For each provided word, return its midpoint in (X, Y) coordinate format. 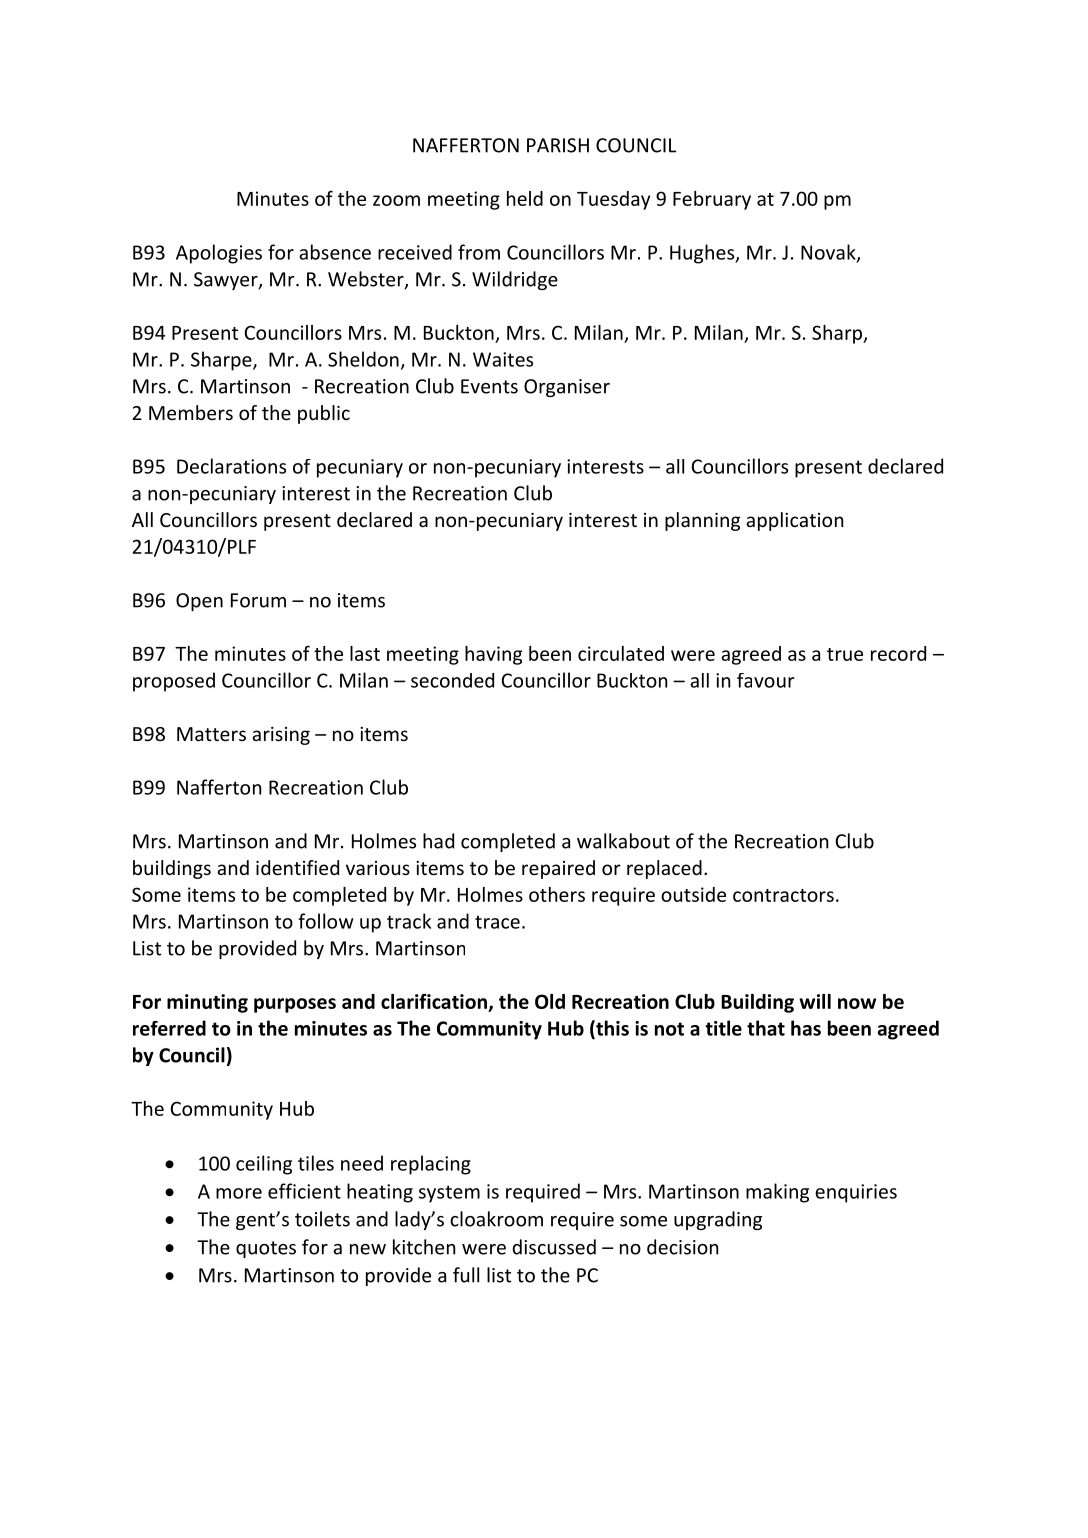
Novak (829, 253)
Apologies (219, 254)
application (794, 521)
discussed (554, 1247)
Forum (258, 600)
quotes (266, 1249)
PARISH (558, 145)
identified (297, 867)
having (493, 655)
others (557, 894)
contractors (783, 895)
